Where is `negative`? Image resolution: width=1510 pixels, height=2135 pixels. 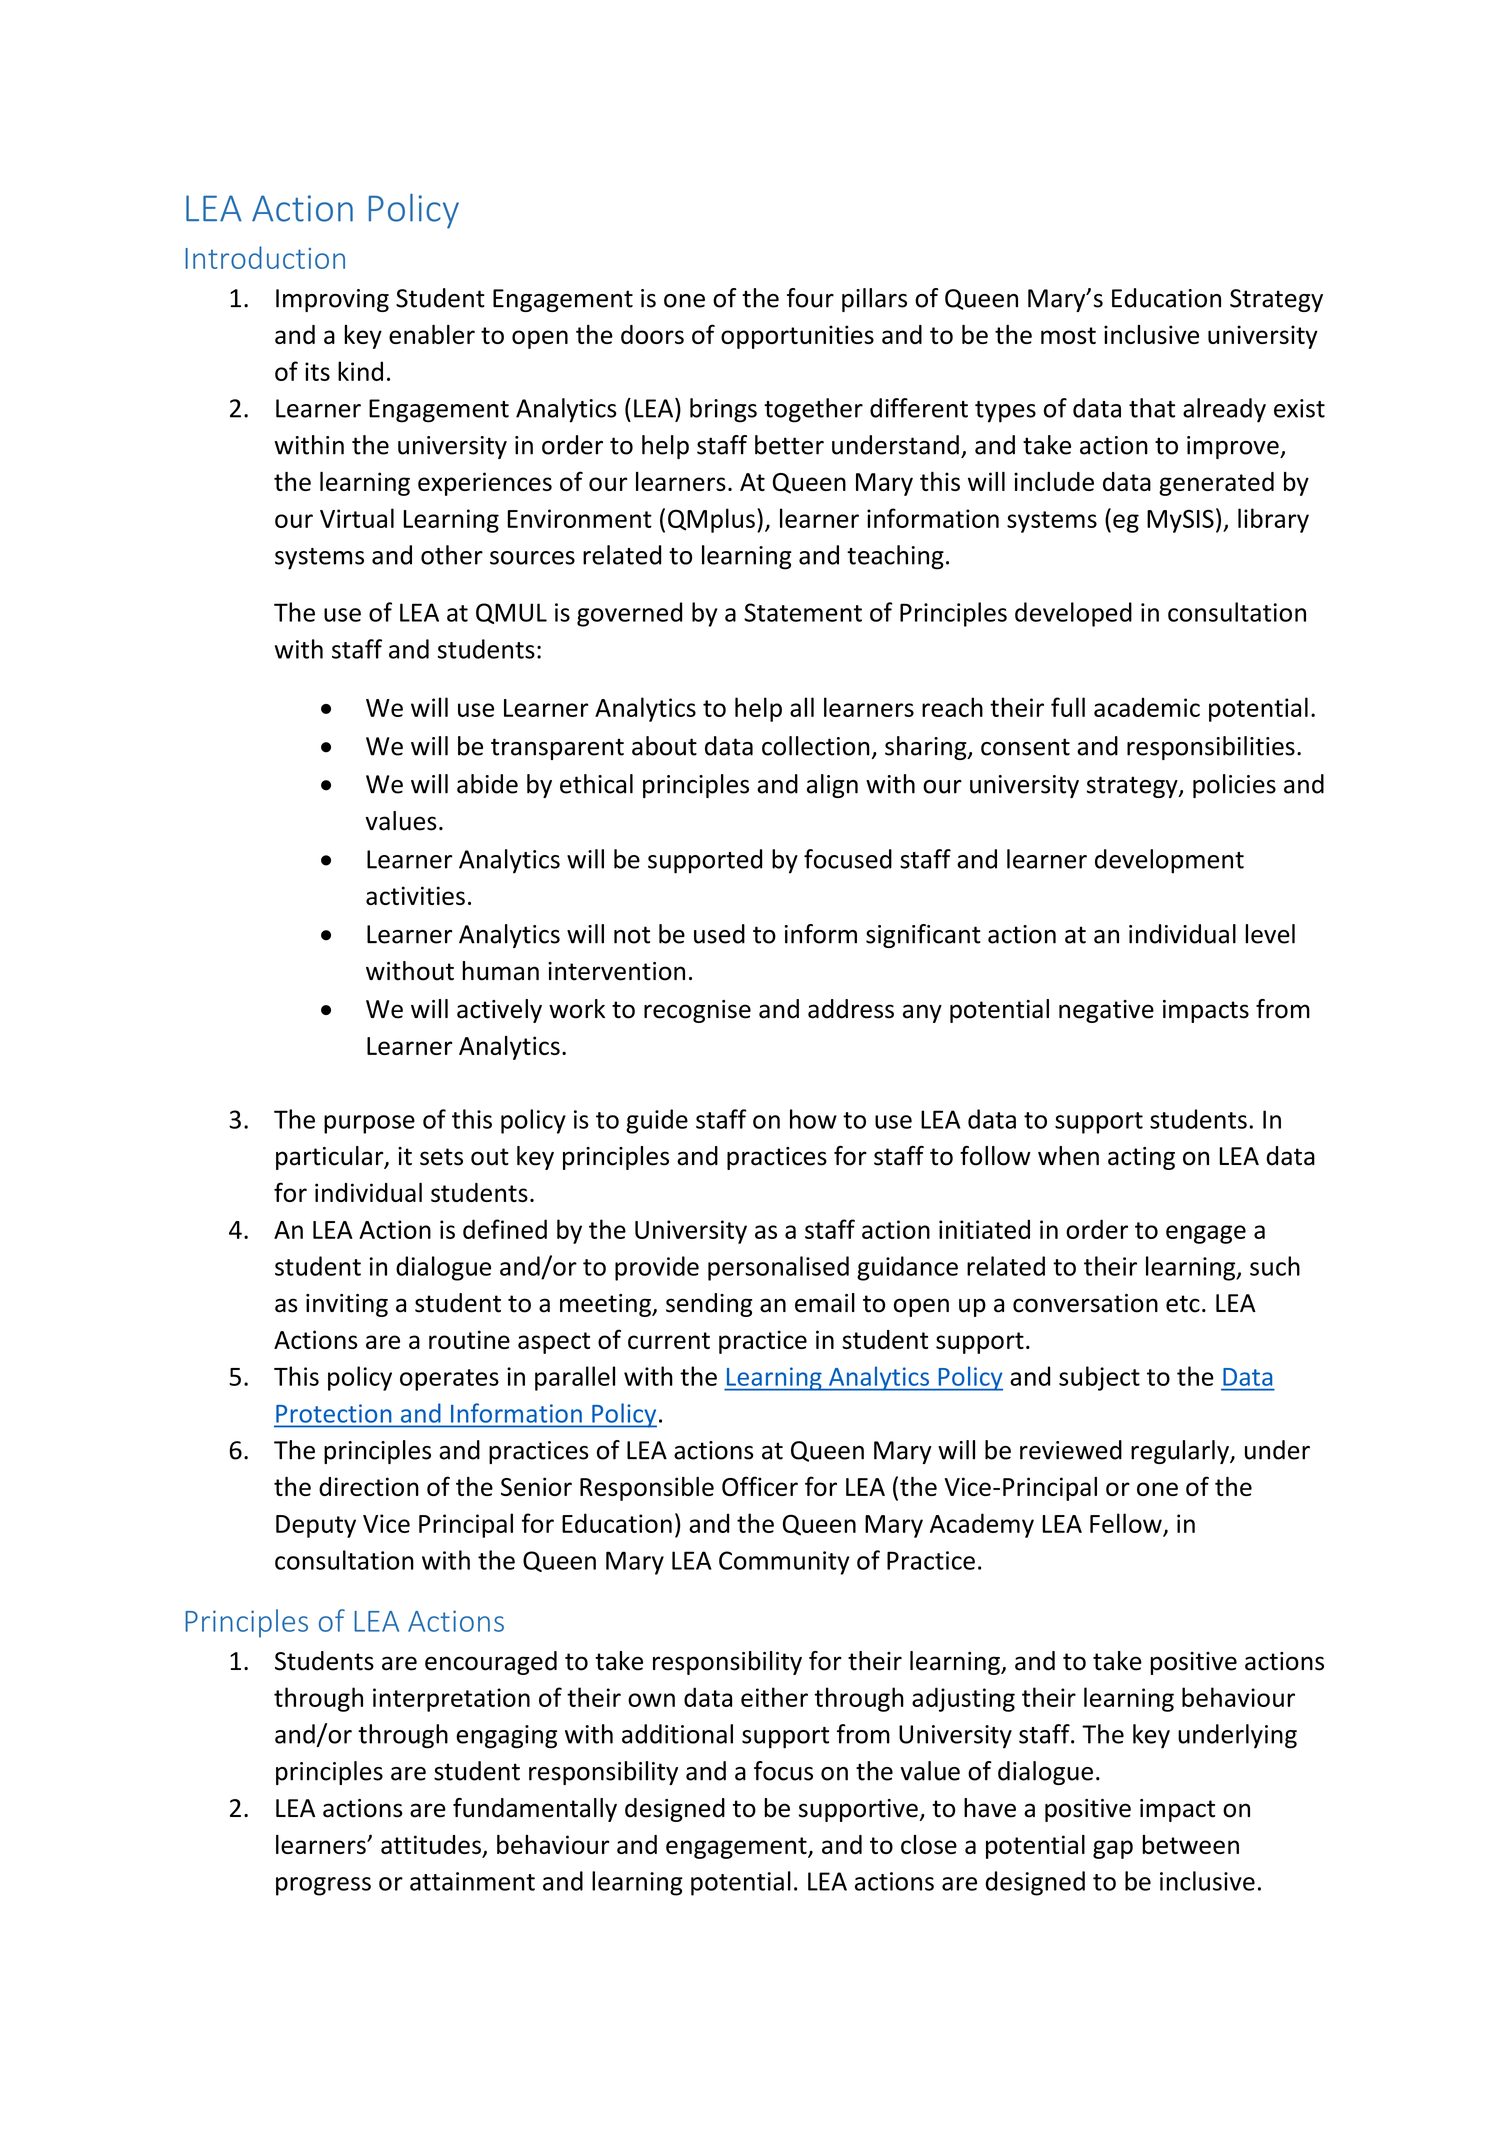
negative is located at coordinates (1106, 1011).
